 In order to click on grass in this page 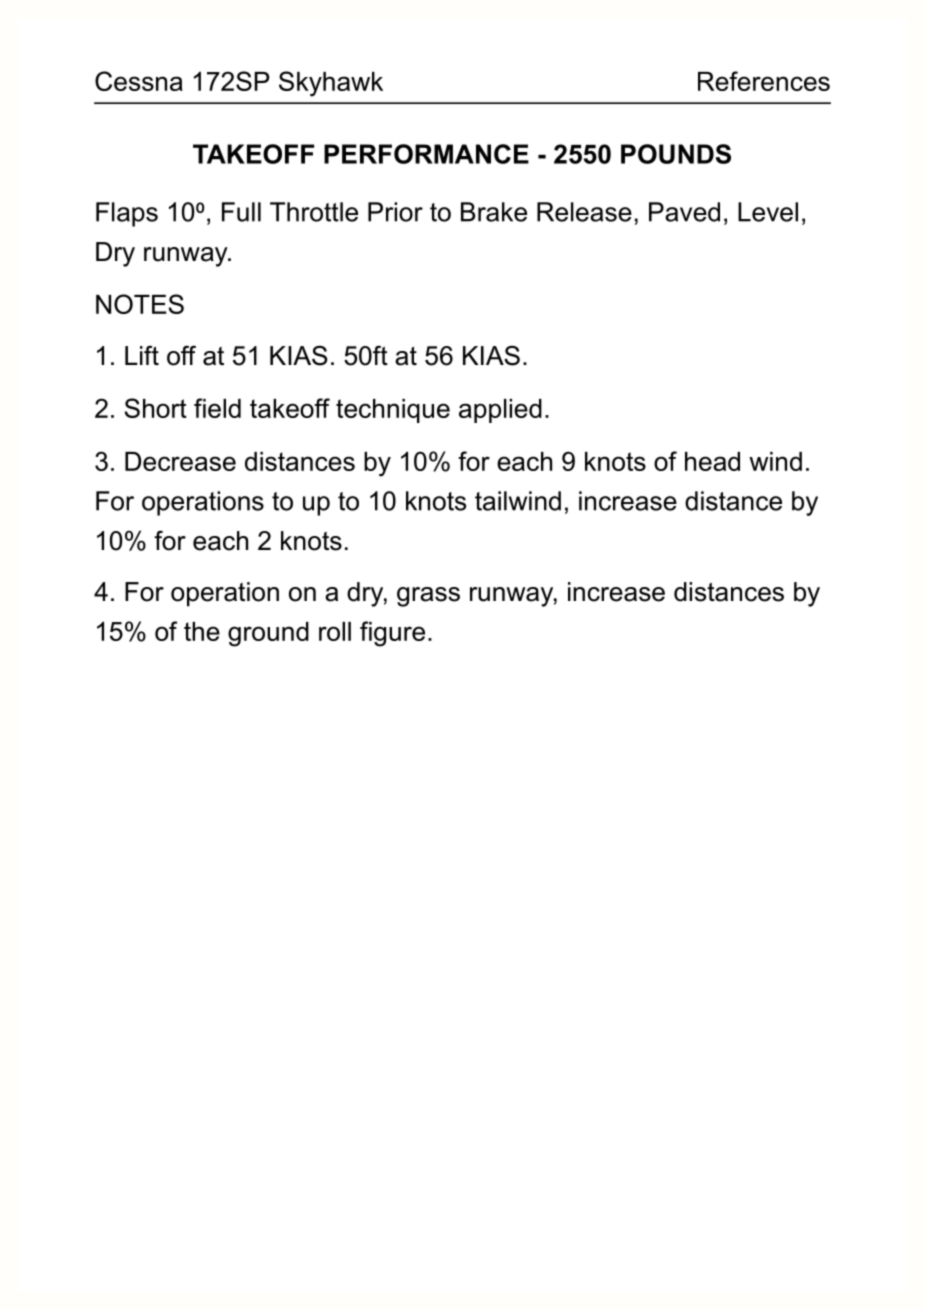, I will do `click(428, 597)`.
